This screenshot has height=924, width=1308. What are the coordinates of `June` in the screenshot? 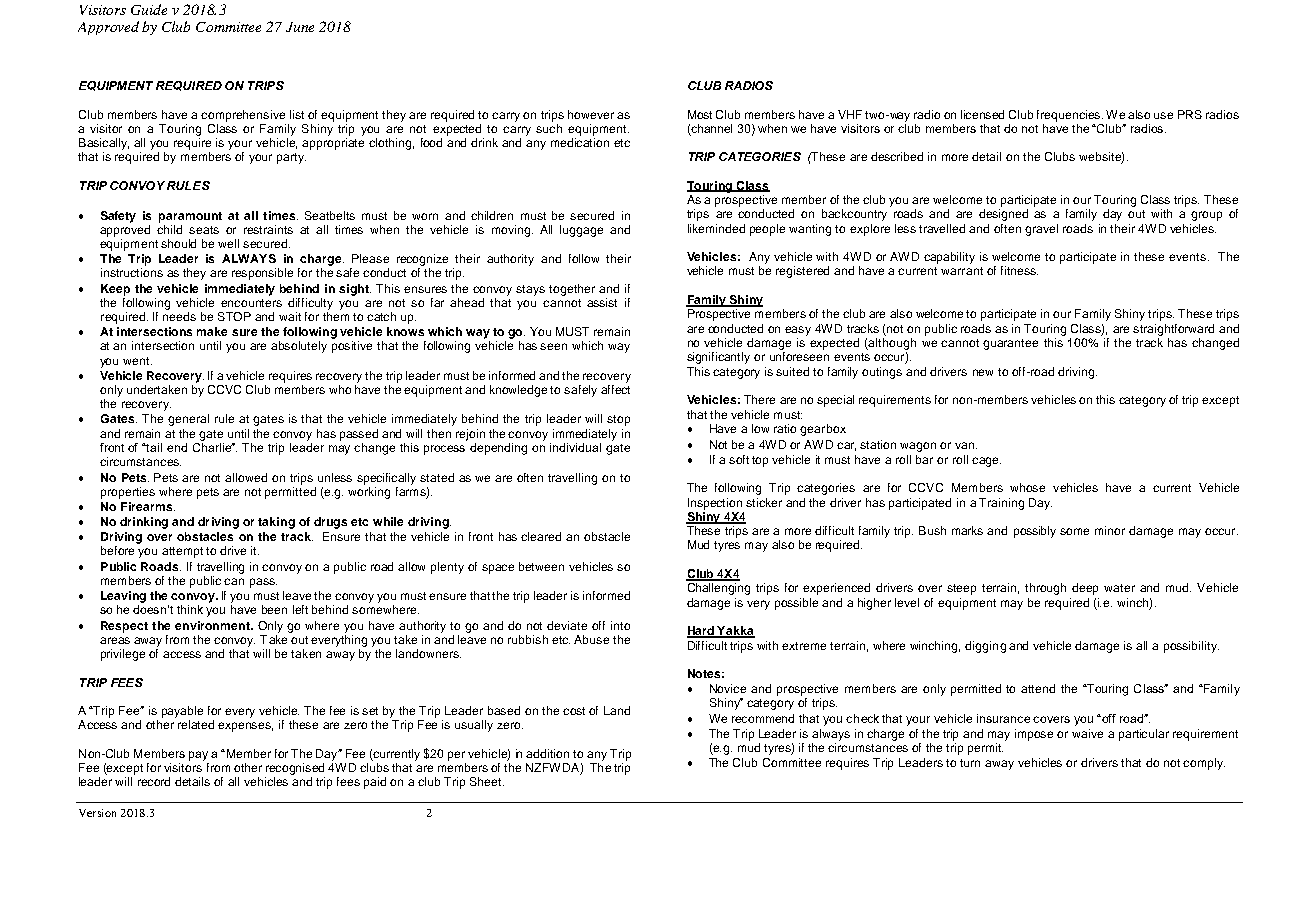 It's located at (300, 27).
